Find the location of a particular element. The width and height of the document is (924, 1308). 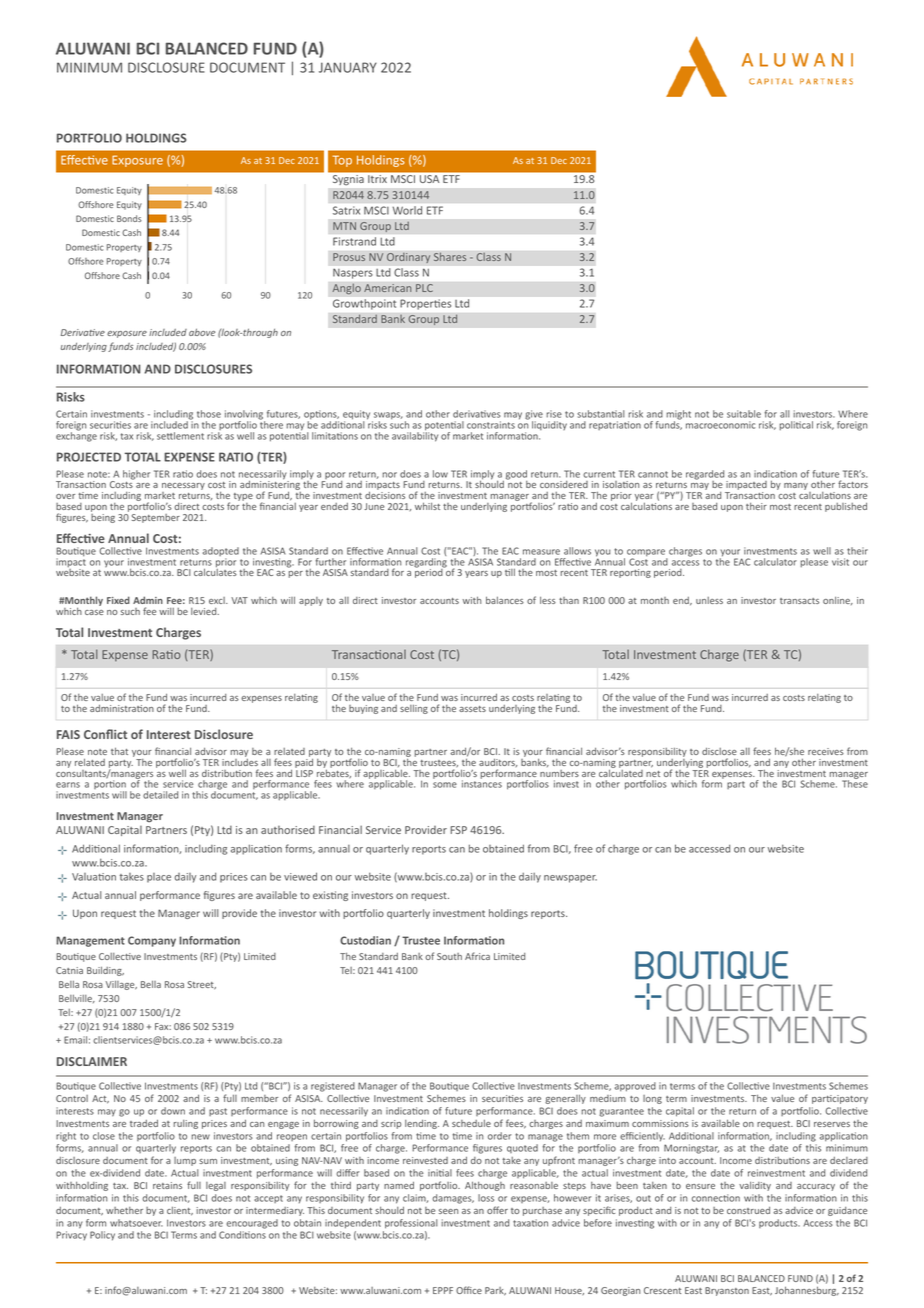

South is located at coordinates (449, 956).
